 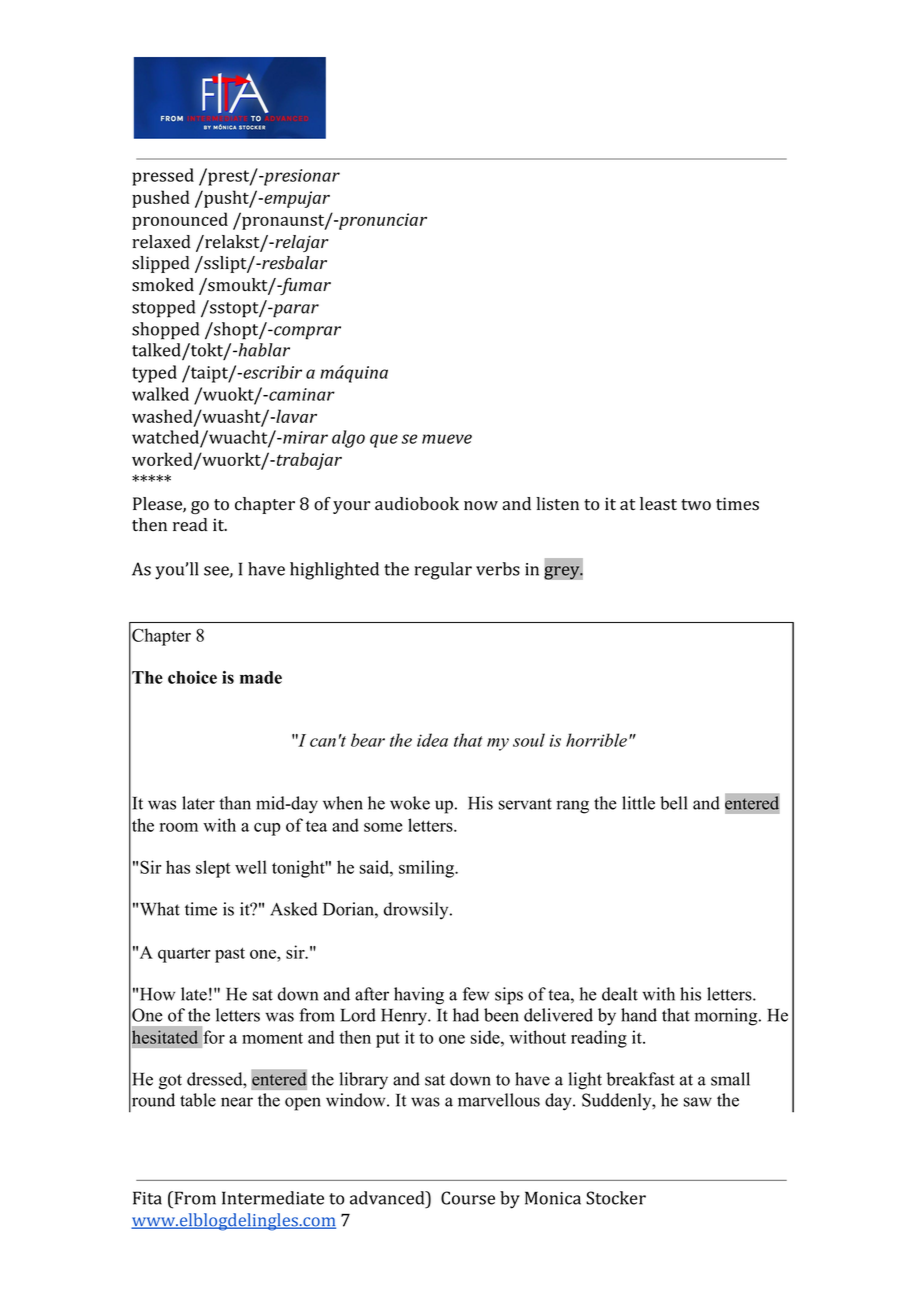 I want to click on slept, so click(x=213, y=869).
